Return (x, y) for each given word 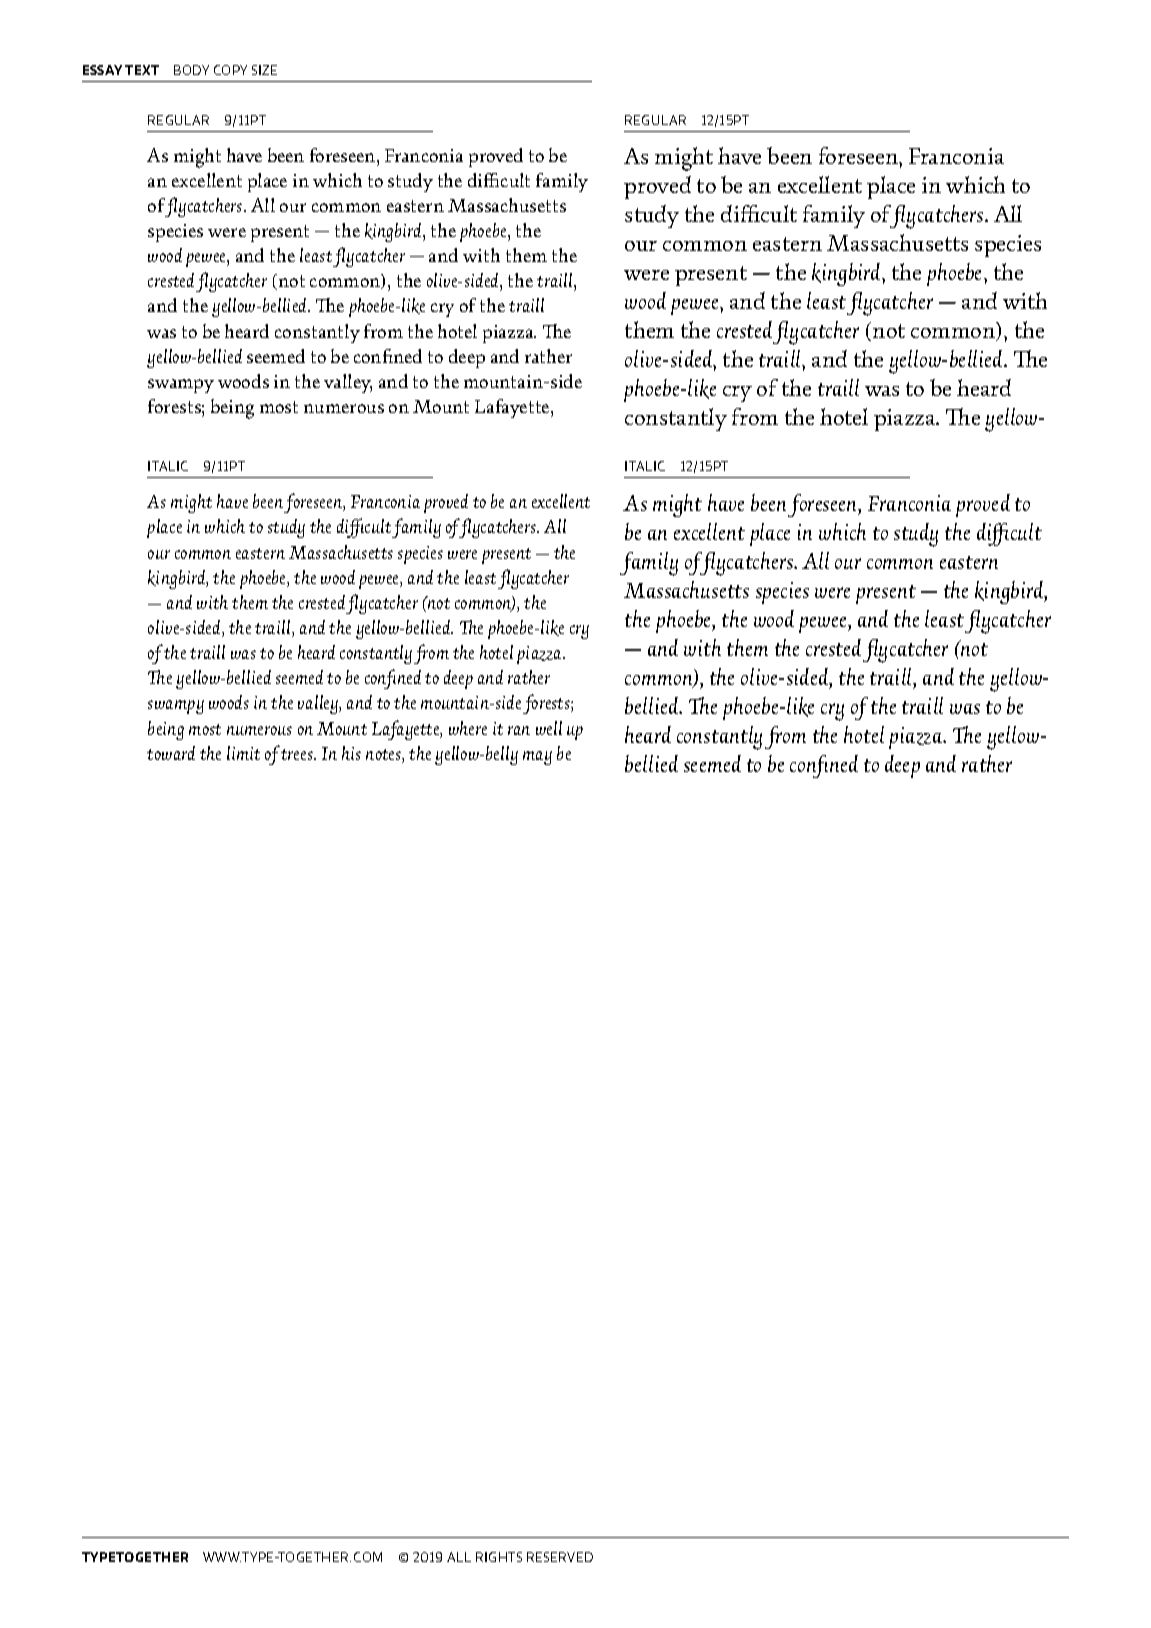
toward (171, 753)
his (351, 753)
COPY (230, 70)
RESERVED (560, 1557)
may (537, 758)
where (468, 728)
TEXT (142, 70)
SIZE (264, 70)
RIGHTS (499, 1557)
